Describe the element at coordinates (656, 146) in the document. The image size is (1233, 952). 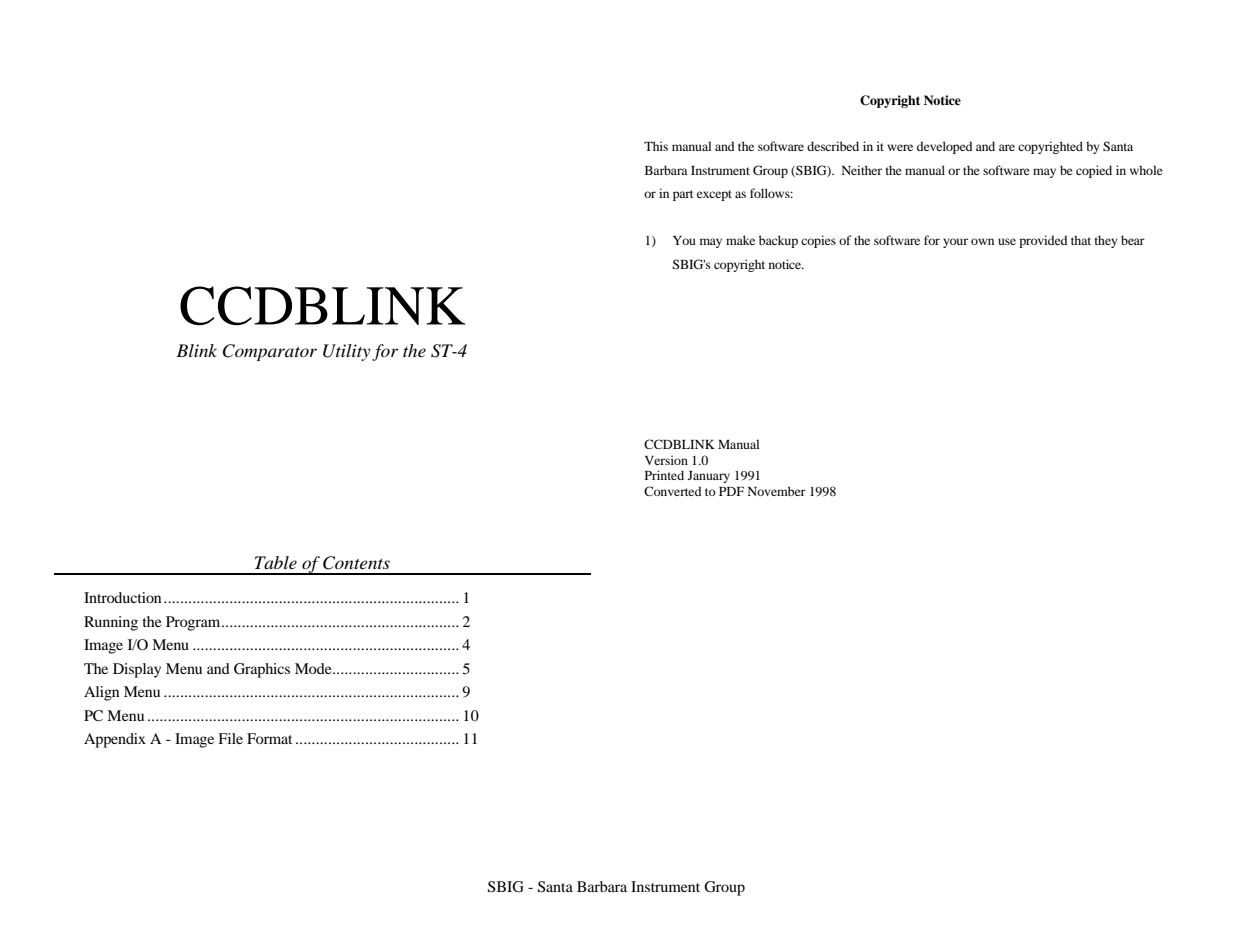
I see `This` at that location.
